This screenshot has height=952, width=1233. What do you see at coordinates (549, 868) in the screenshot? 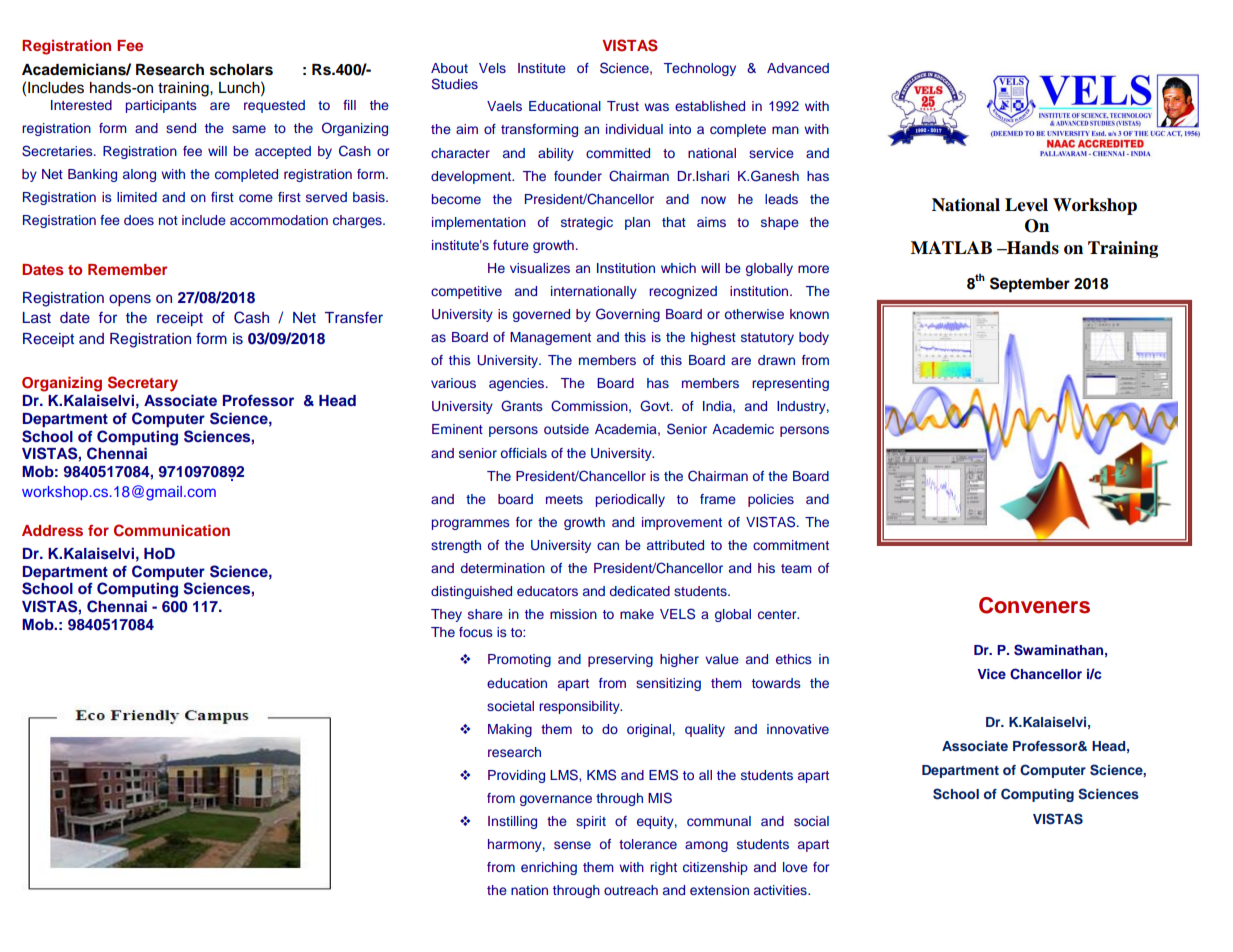
I see `enriching` at bounding box center [549, 868].
